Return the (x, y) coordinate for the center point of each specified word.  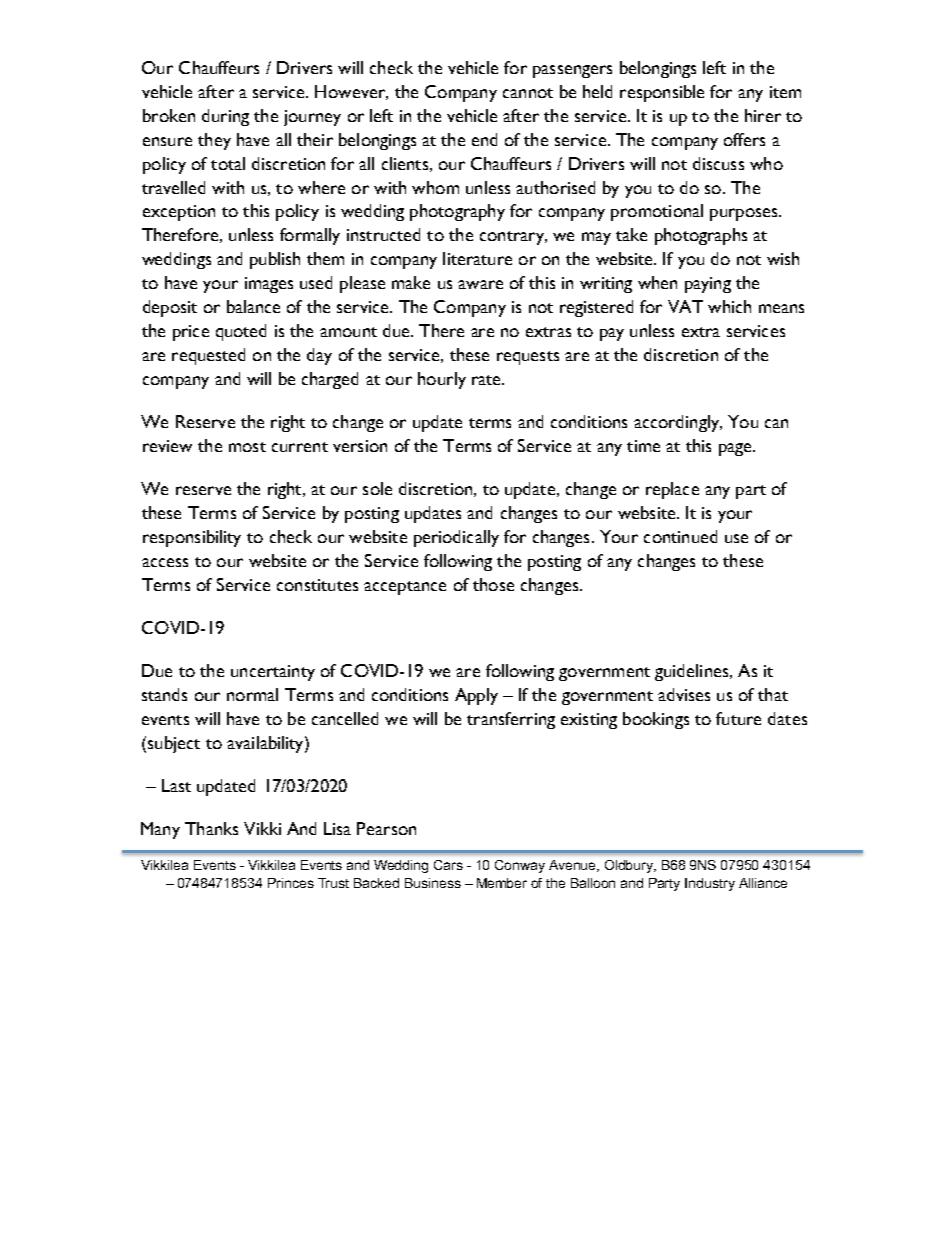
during (225, 117)
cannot (528, 93)
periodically (456, 538)
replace (672, 490)
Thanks (211, 828)
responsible (662, 93)
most (247, 447)
